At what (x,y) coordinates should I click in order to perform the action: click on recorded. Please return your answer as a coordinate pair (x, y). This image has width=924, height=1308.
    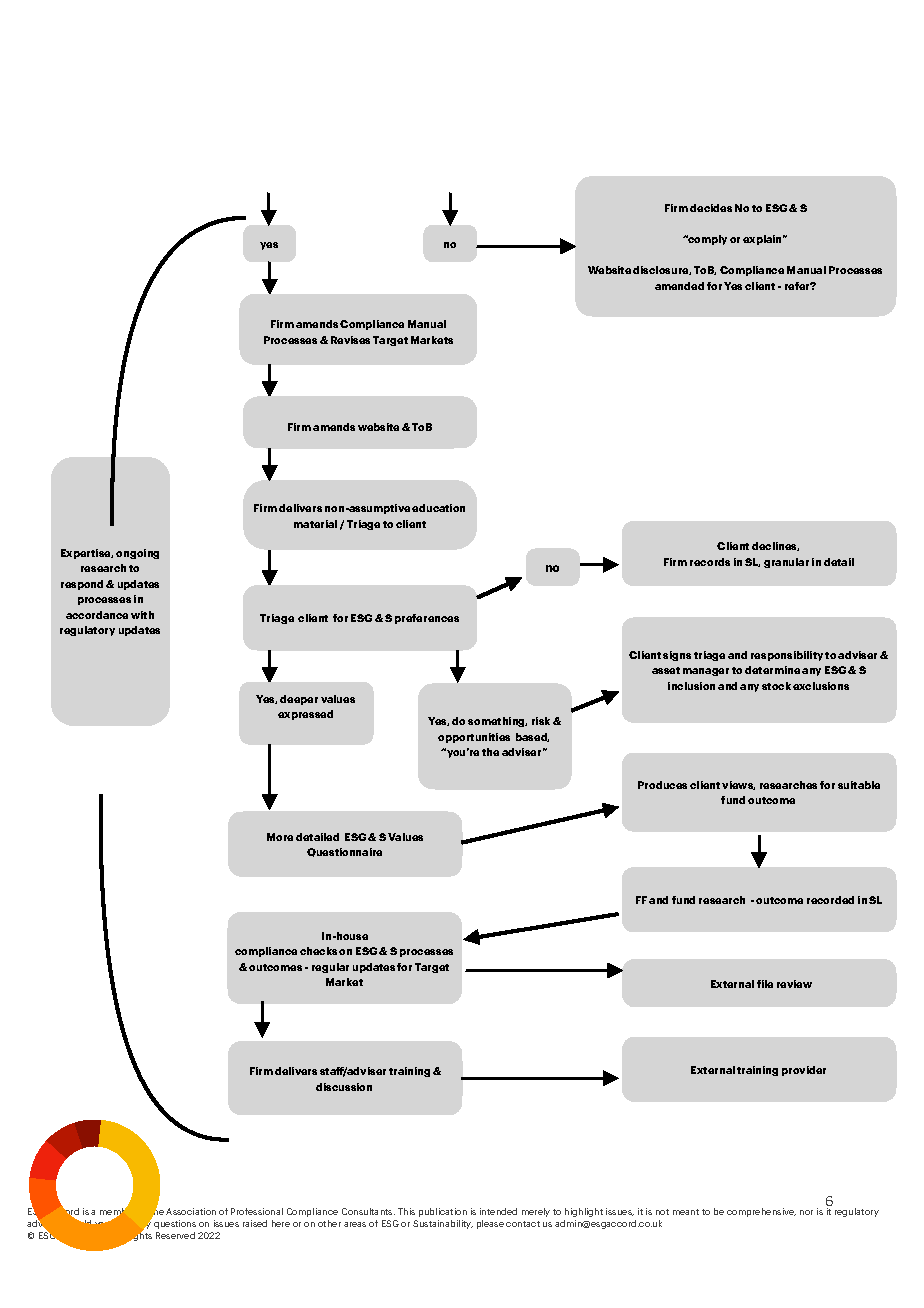
    Looking at the image, I should click on (830, 900).
